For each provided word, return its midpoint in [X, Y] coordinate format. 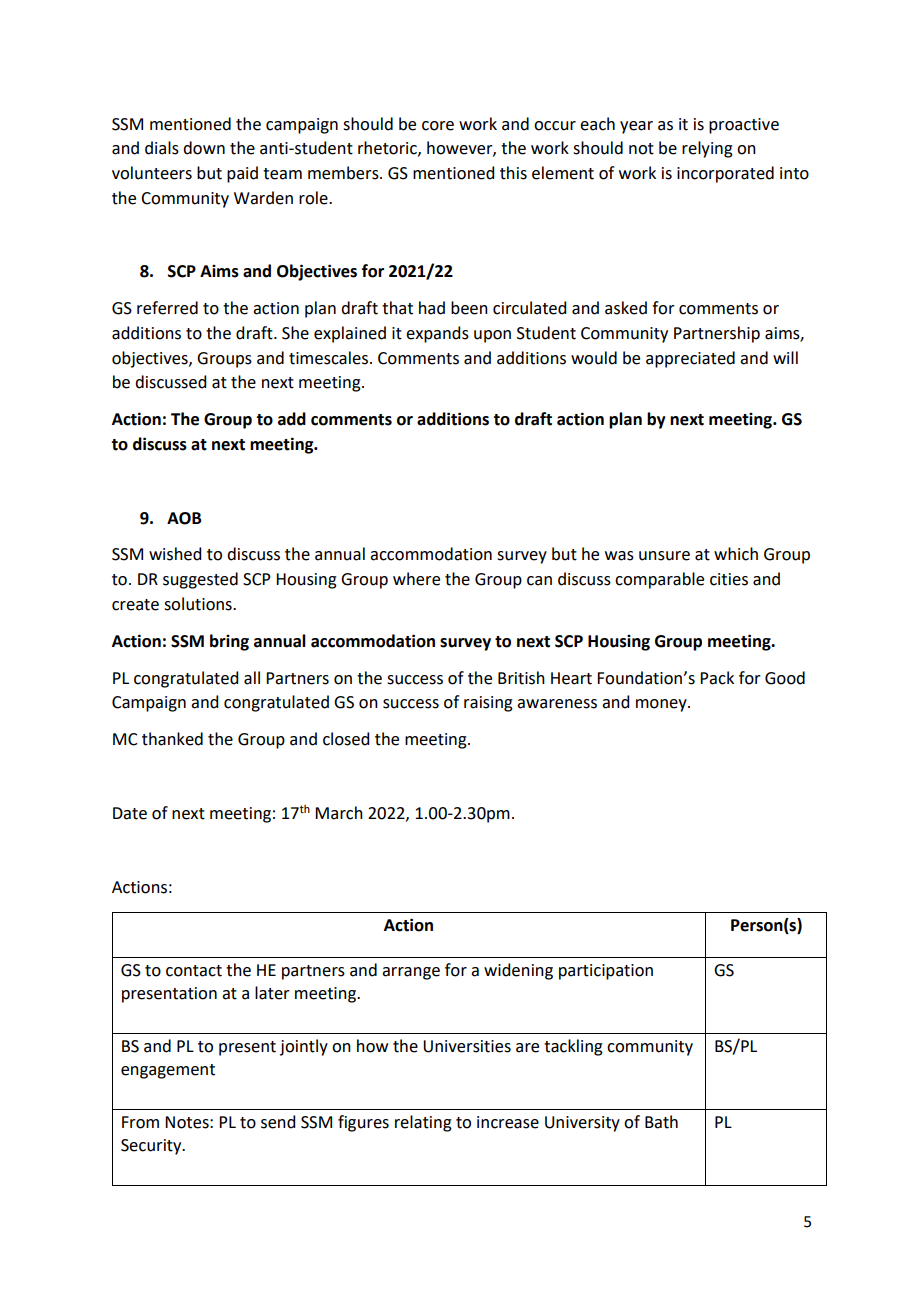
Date [130, 813]
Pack [717, 678]
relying [707, 149]
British [521, 678]
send [278, 1122]
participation [606, 972]
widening [518, 971]
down [204, 148]
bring [229, 642]
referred [167, 308]
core [438, 126]
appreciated [690, 359]
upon [492, 336]
